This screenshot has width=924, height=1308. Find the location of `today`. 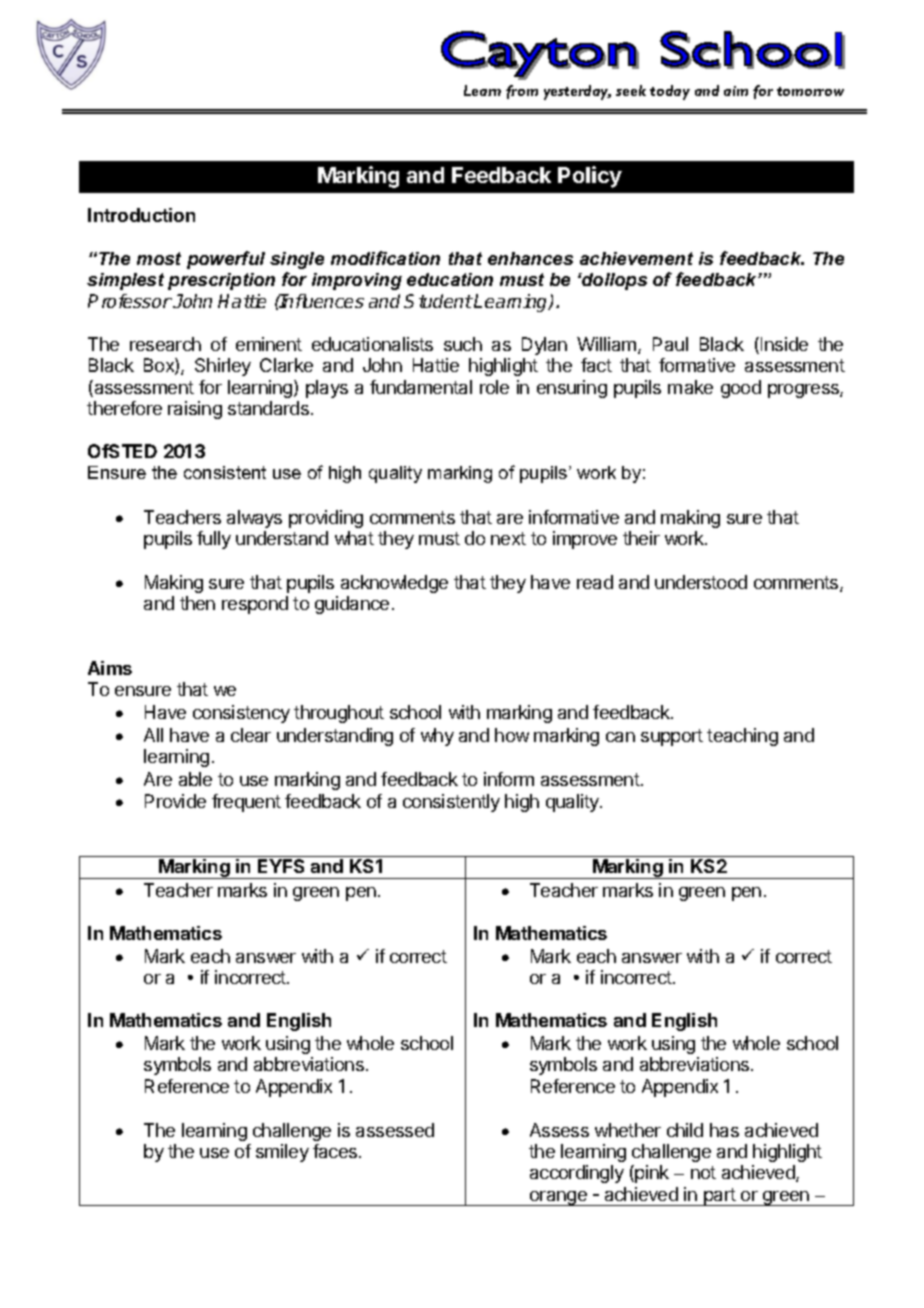

today is located at coordinates (670, 92).
